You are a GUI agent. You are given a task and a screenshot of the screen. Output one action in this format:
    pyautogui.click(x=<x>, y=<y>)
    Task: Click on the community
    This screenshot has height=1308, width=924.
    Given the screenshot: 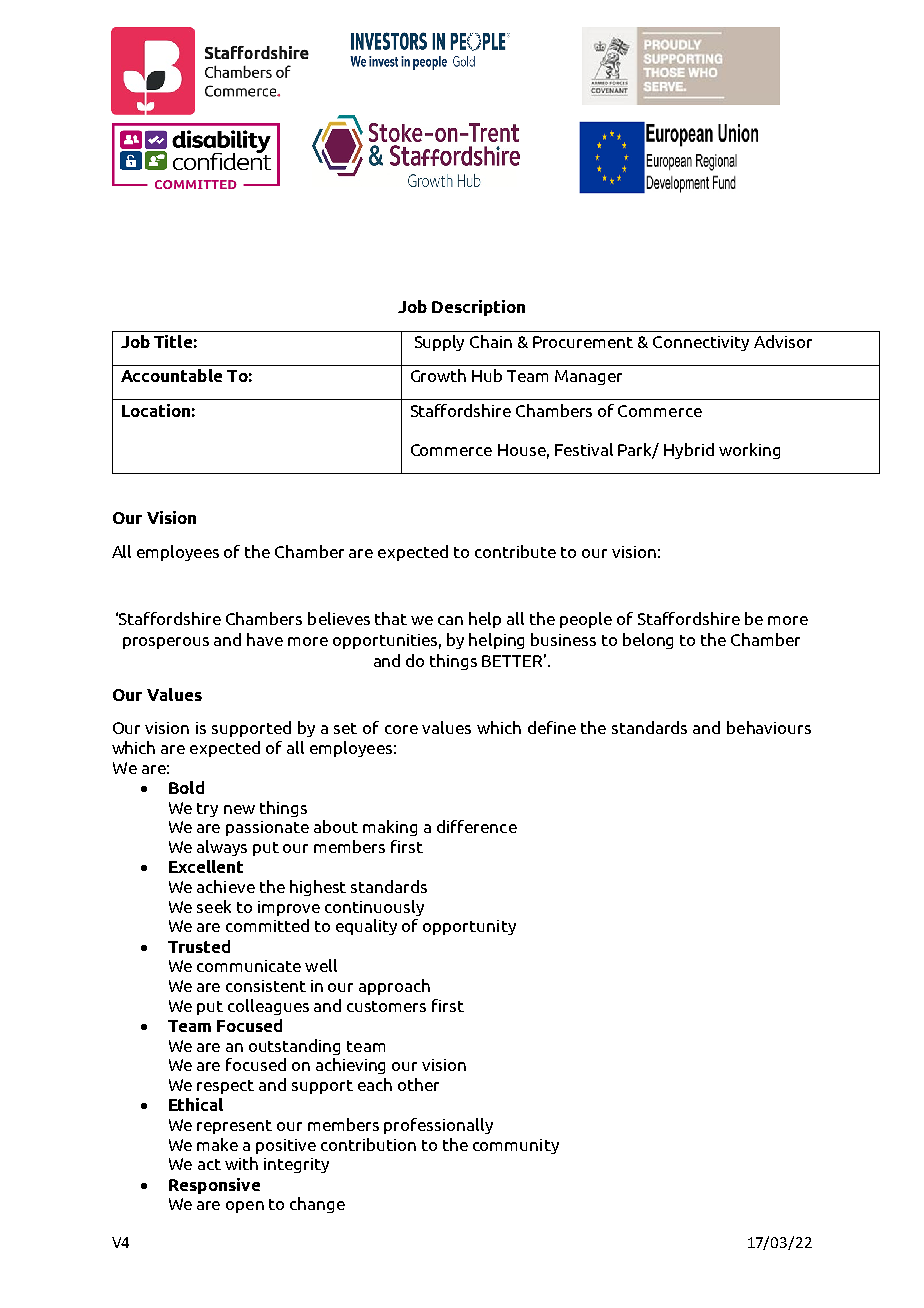 What is the action you would take?
    pyautogui.click(x=516, y=1146)
